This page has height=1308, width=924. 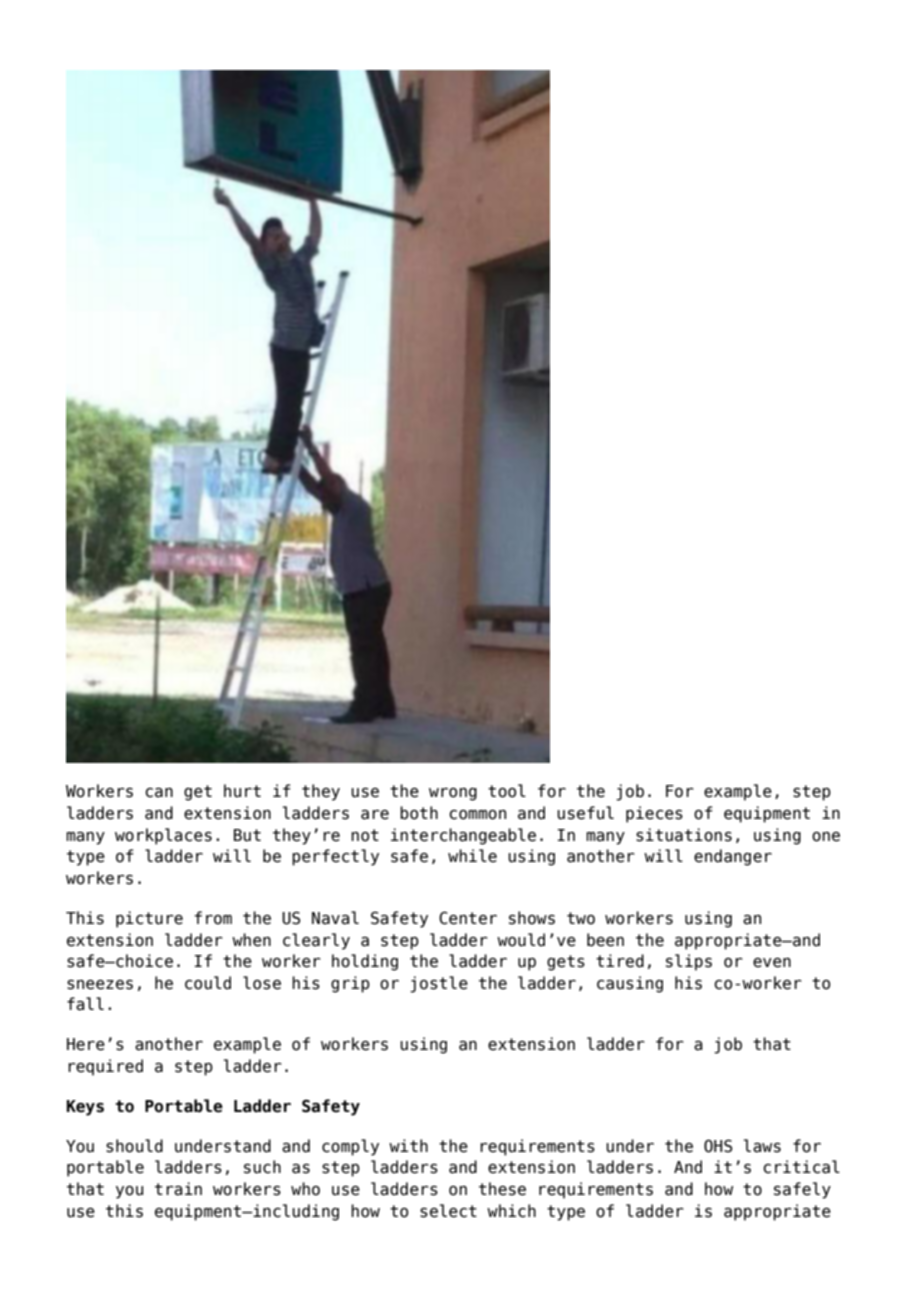 What do you see at coordinates (159, 793) in the page?
I see `can` at bounding box center [159, 793].
